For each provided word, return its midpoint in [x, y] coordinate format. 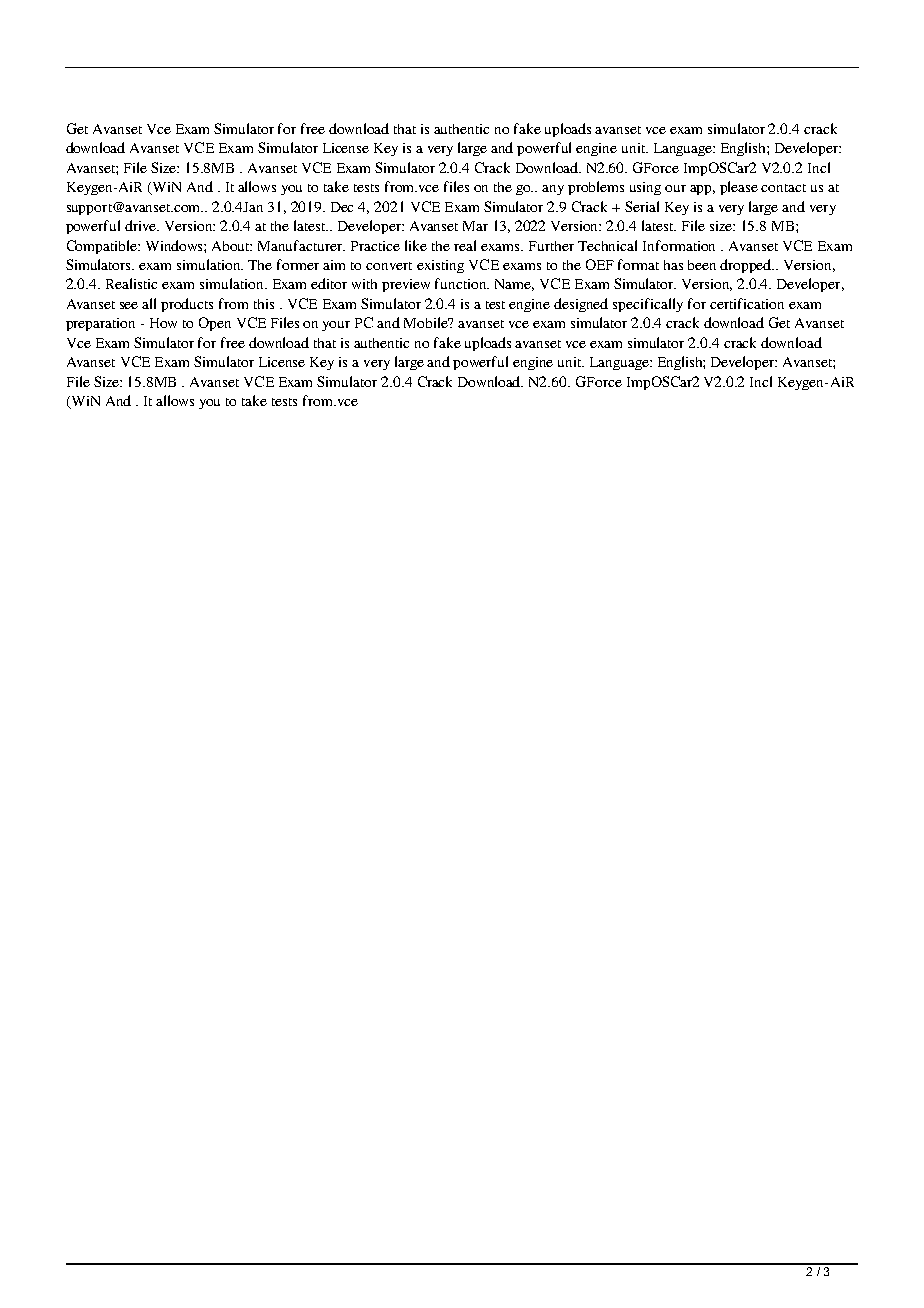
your [336, 326]
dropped [747, 266]
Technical [607, 245]
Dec [342, 207]
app [702, 190]
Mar [475, 226]
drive [142, 225]
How [163, 323]
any [553, 190]
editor [329, 283]
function [462, 283]
